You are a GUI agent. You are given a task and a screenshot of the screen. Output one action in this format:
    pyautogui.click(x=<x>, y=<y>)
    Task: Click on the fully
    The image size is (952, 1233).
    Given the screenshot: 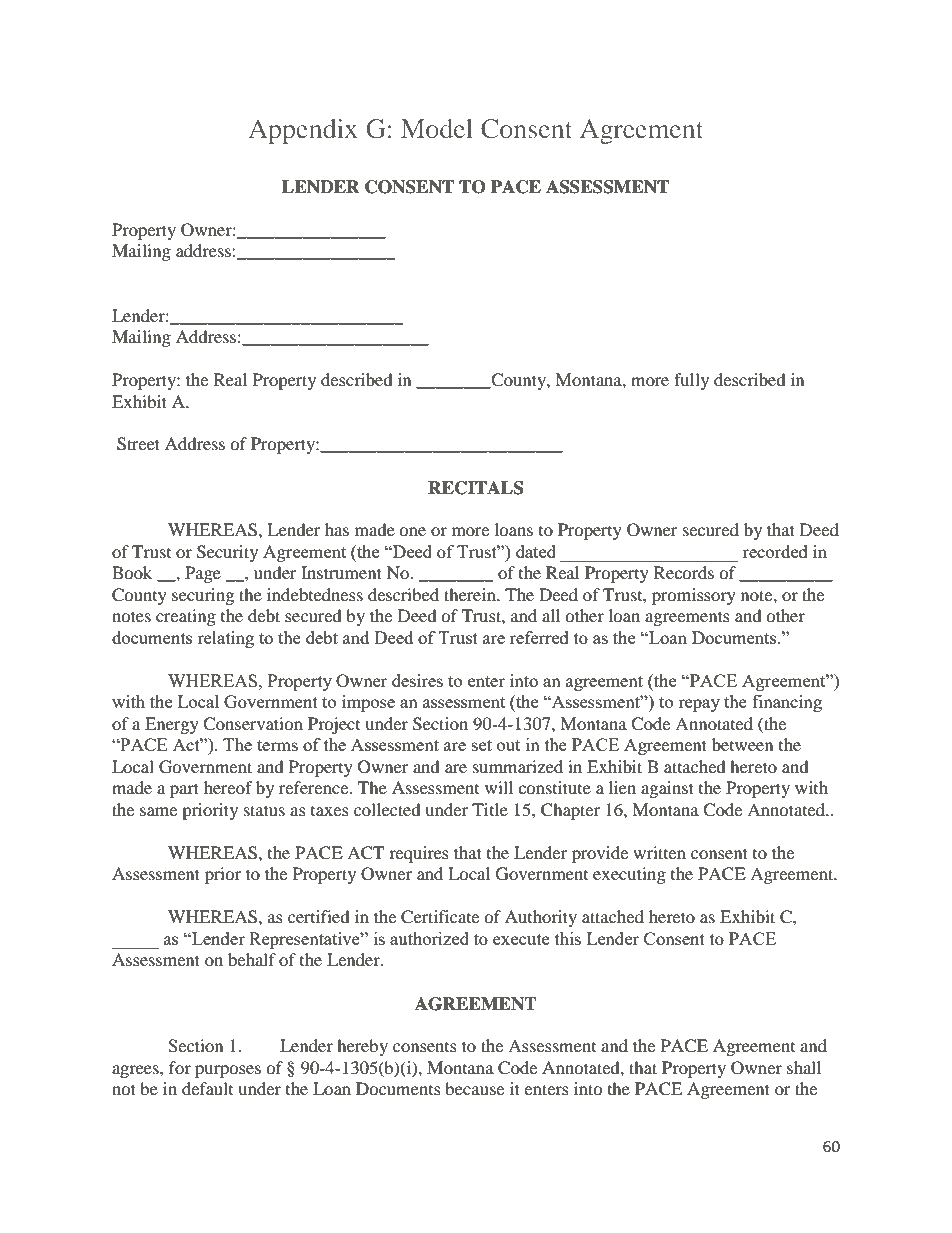 What is the action you would take?
    pyautogui.click(x=691, y=381)
